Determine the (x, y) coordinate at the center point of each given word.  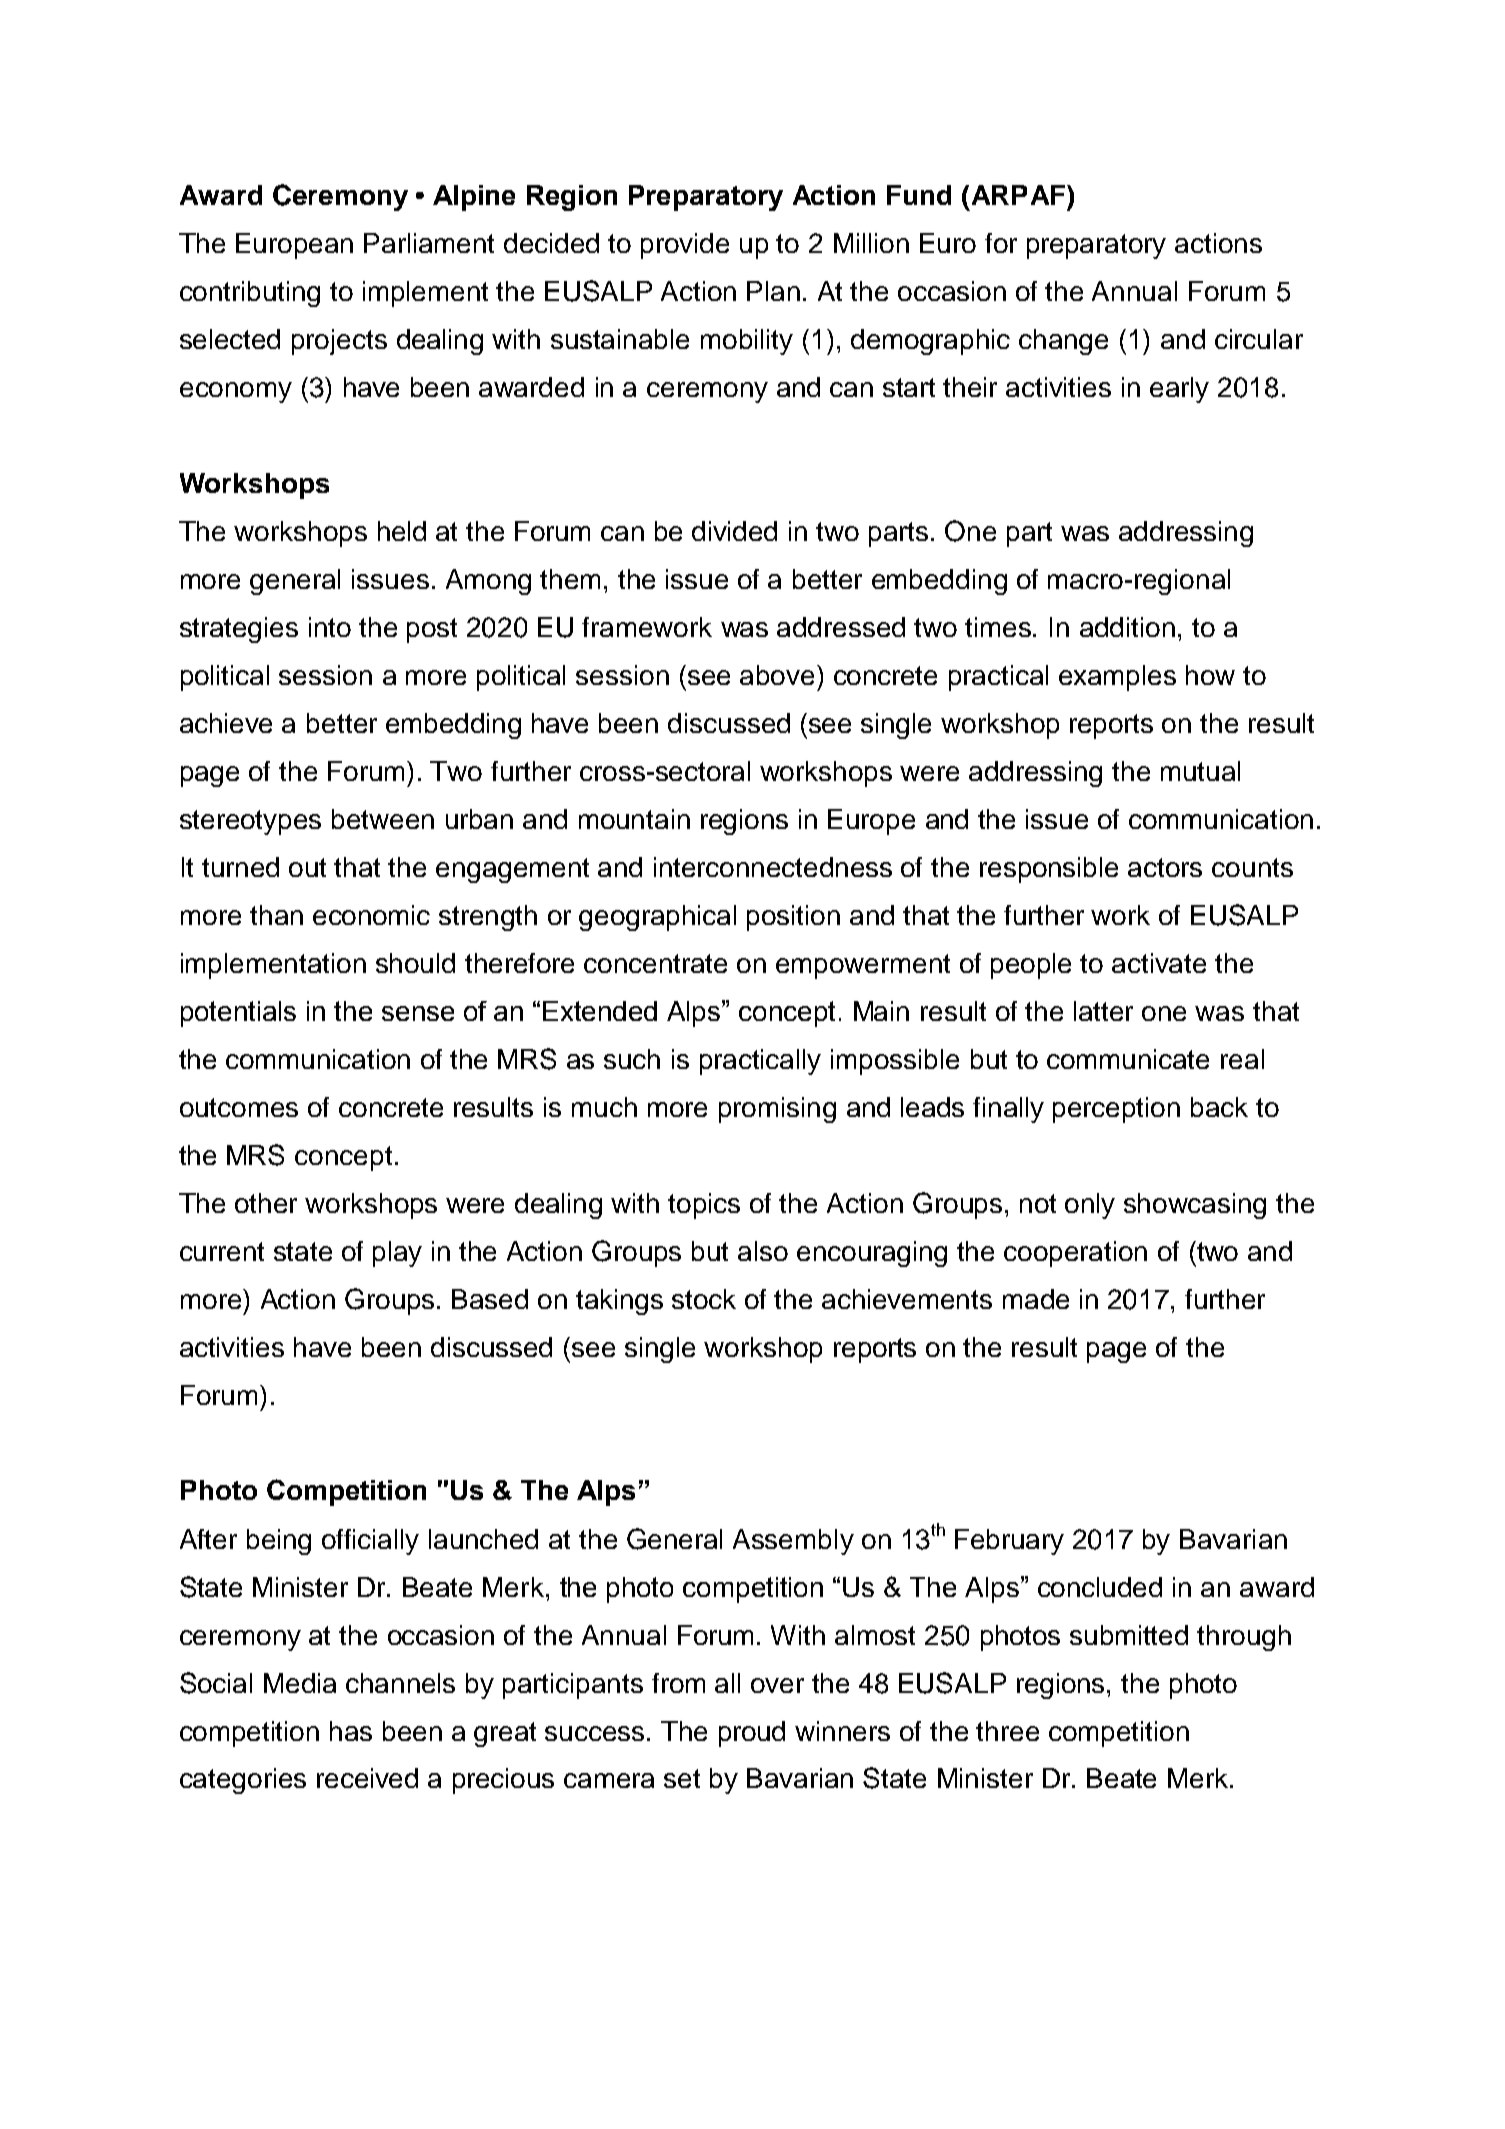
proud (752, 1734)
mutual (1200, 771)
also (763, 1251)
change (1063, 342)
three (1007, 1731)
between (383, 819)
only (1090, 1206)
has (351, 1731)
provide (685, 246)
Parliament (429, 243)
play (397, 1254)
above (777, 675)
